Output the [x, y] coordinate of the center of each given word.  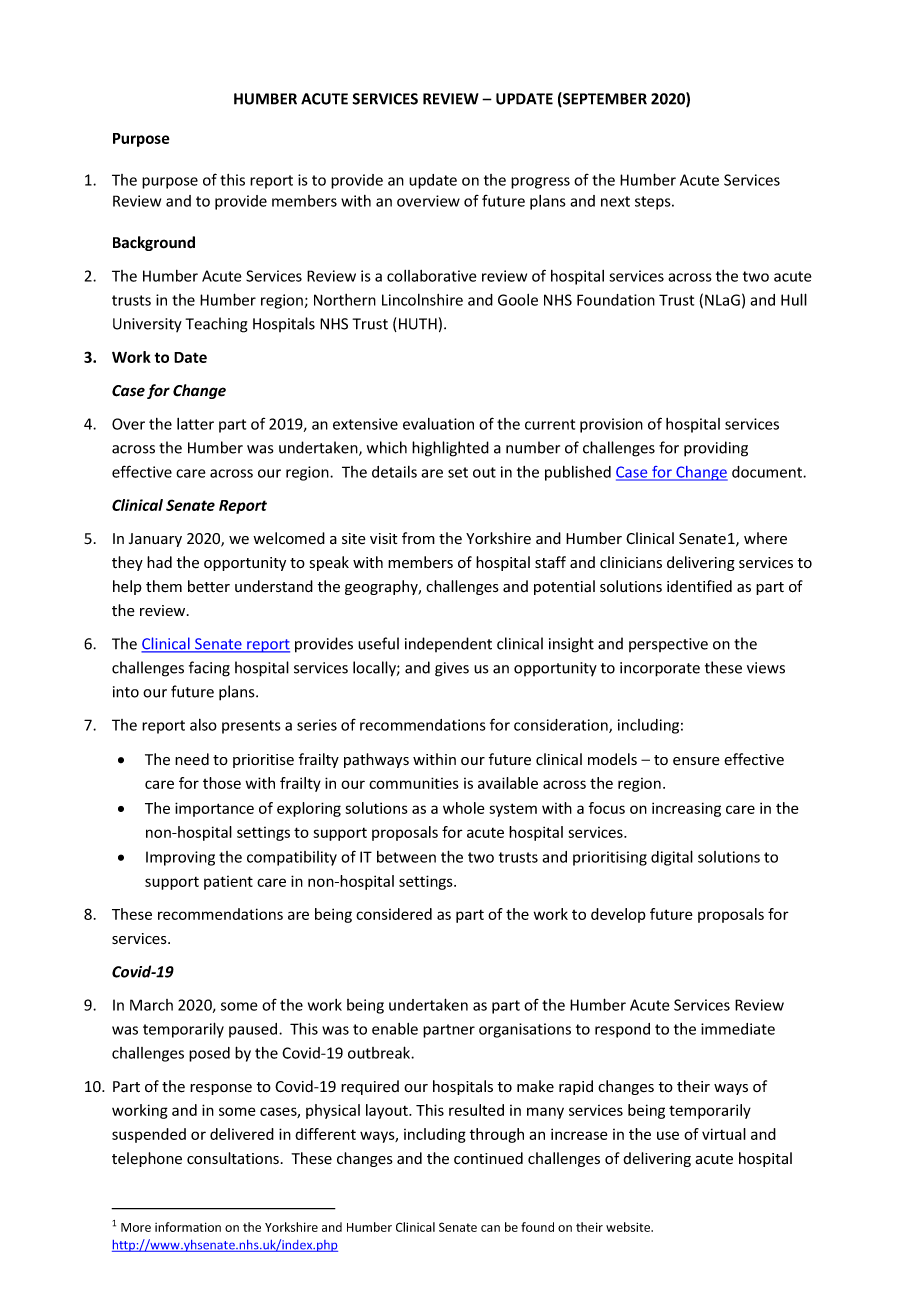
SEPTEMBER [604, 99]
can [490, 1228]
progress [540, 183]
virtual [724, 1134]
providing [716, 449]
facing [209, 669]
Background [154, 243]
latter [195, 424]
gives [452, 669]
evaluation [438, 424]
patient [228, 883]
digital [672, 858]
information [188, 1227]
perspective [668, 645]
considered [394, 914]
